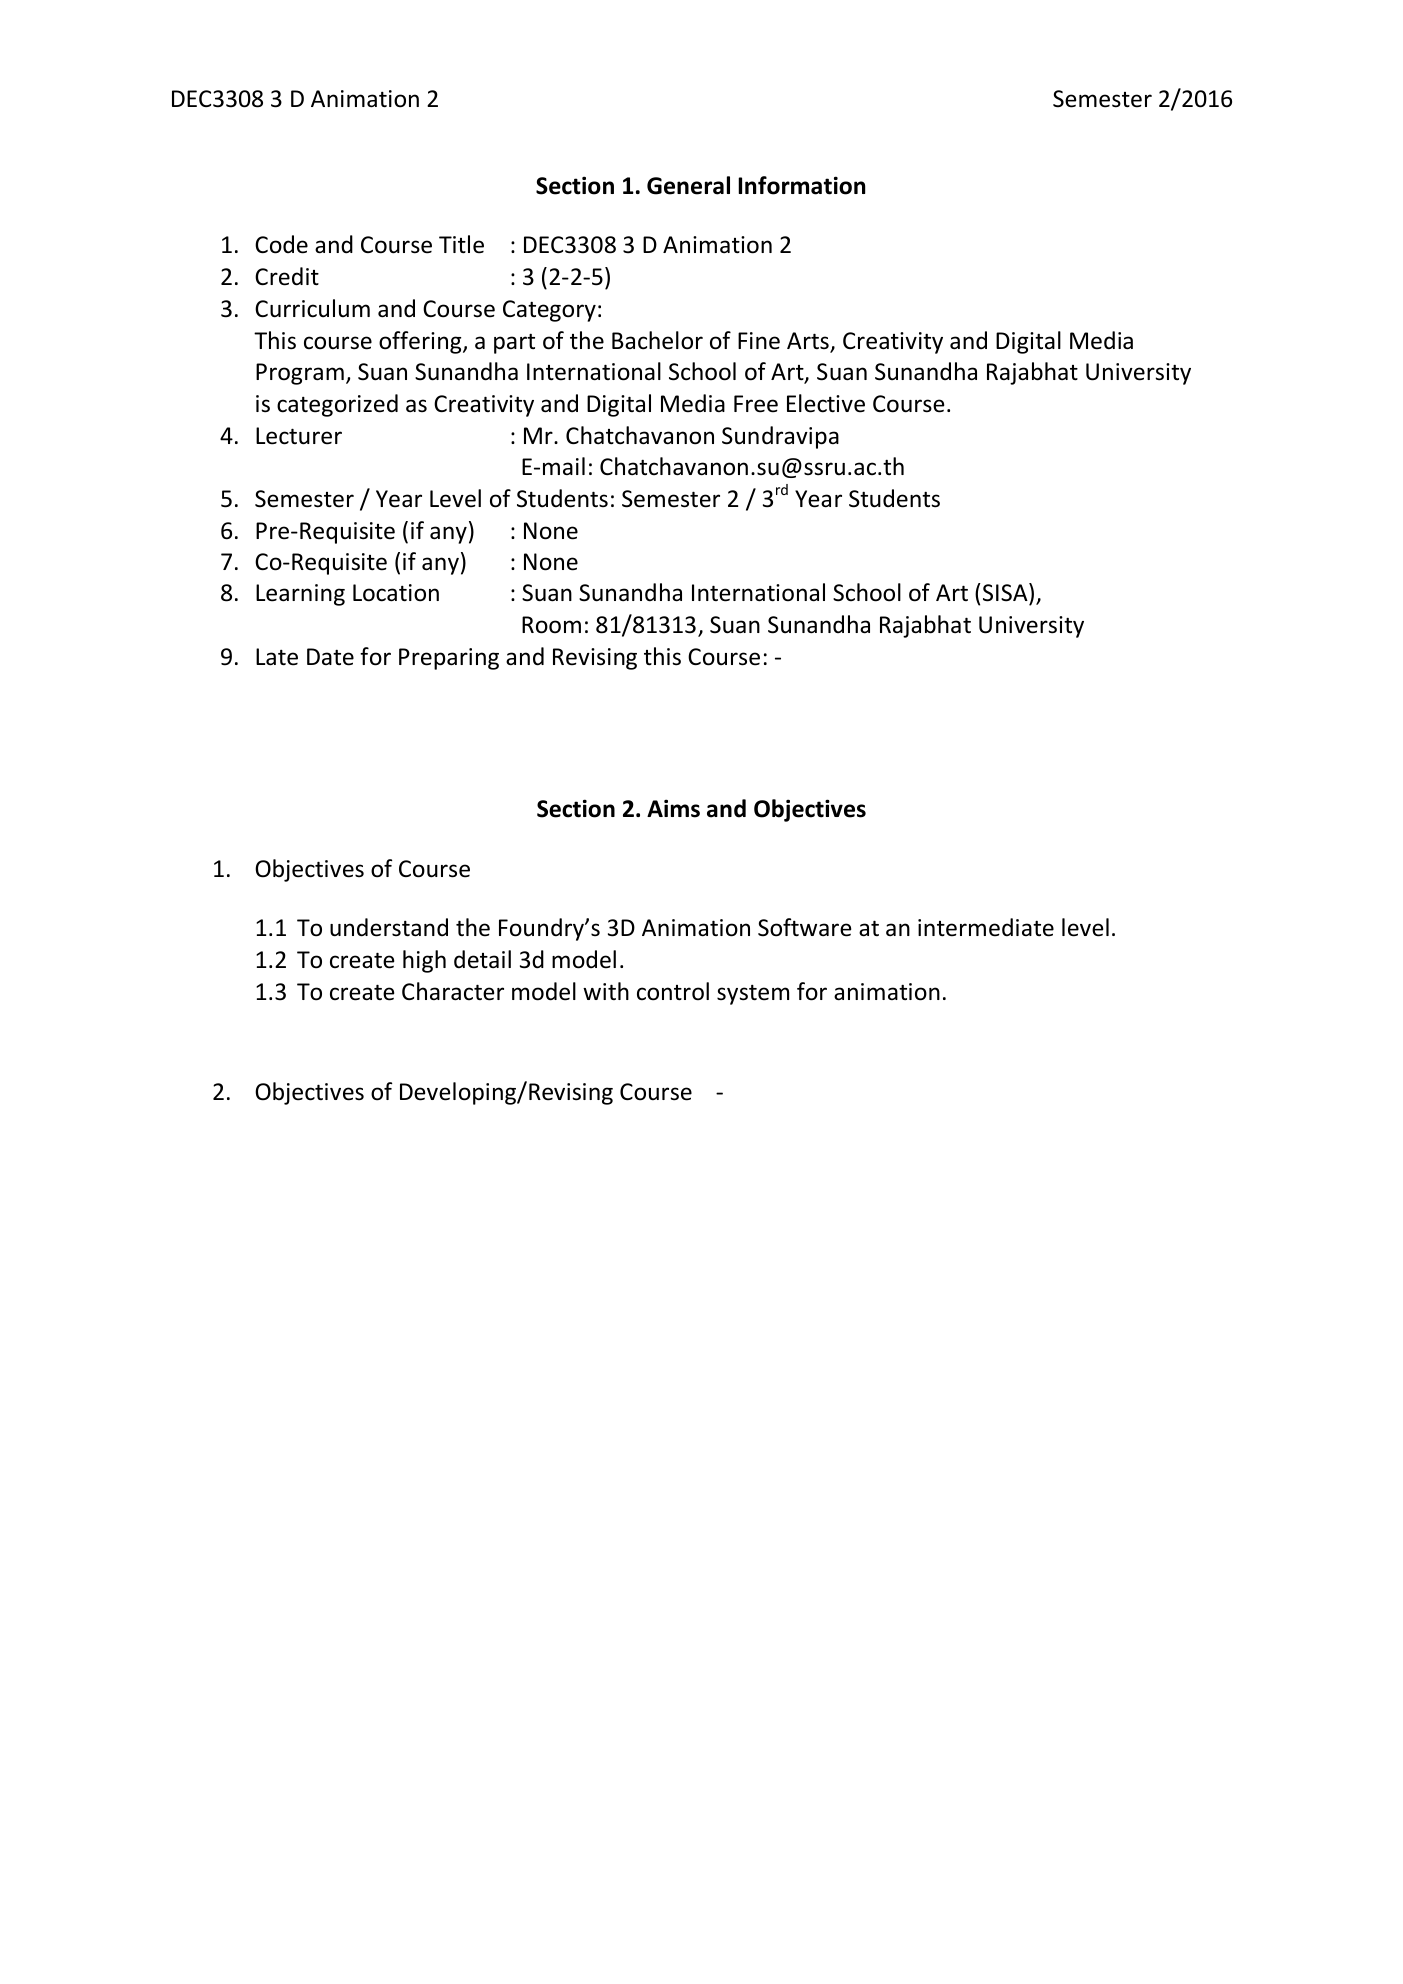  Describe the element at coordinates (551, 625) in the page. I see `Room` at that location.
